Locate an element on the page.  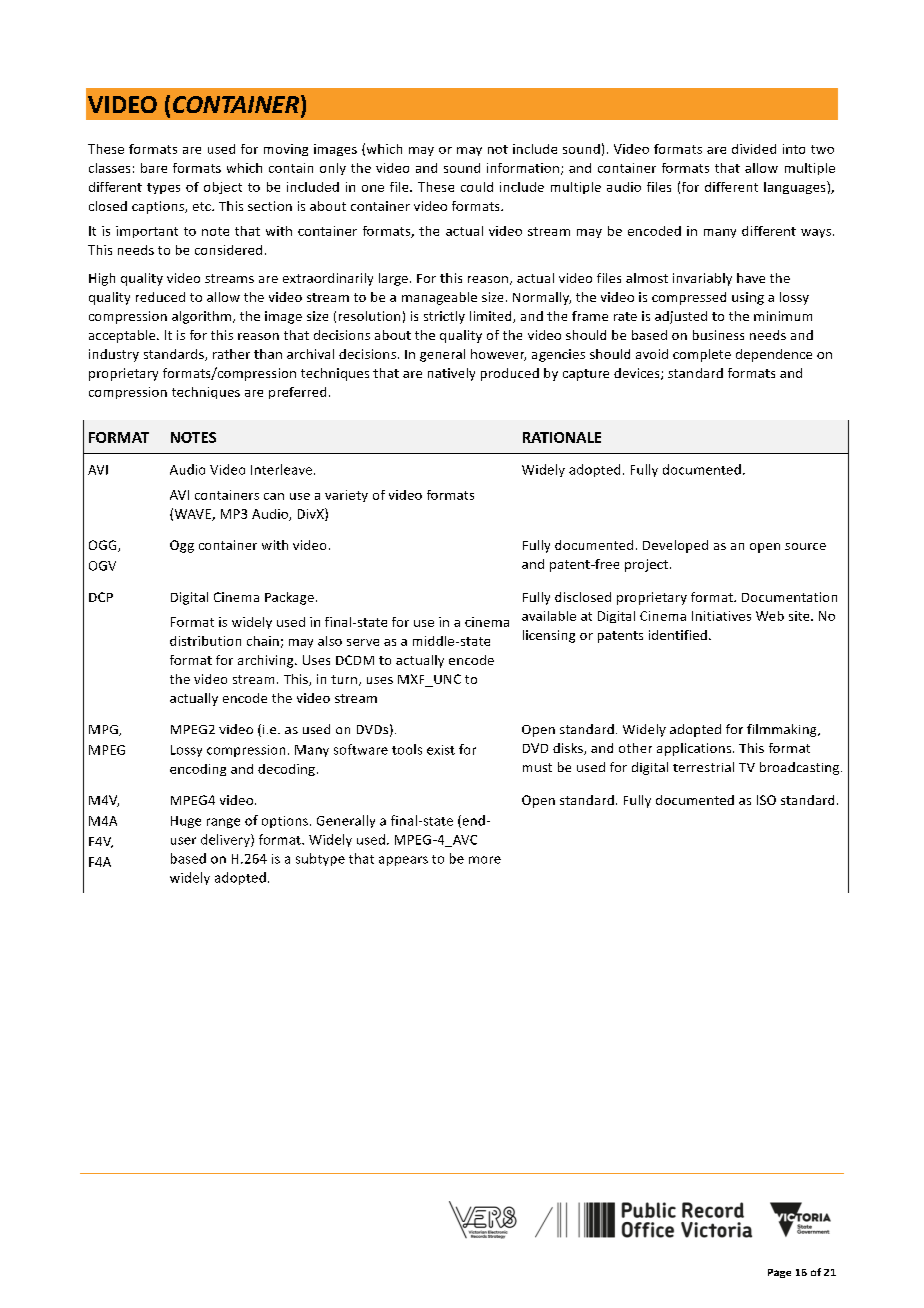
could is located at coordinates (477, 187).
